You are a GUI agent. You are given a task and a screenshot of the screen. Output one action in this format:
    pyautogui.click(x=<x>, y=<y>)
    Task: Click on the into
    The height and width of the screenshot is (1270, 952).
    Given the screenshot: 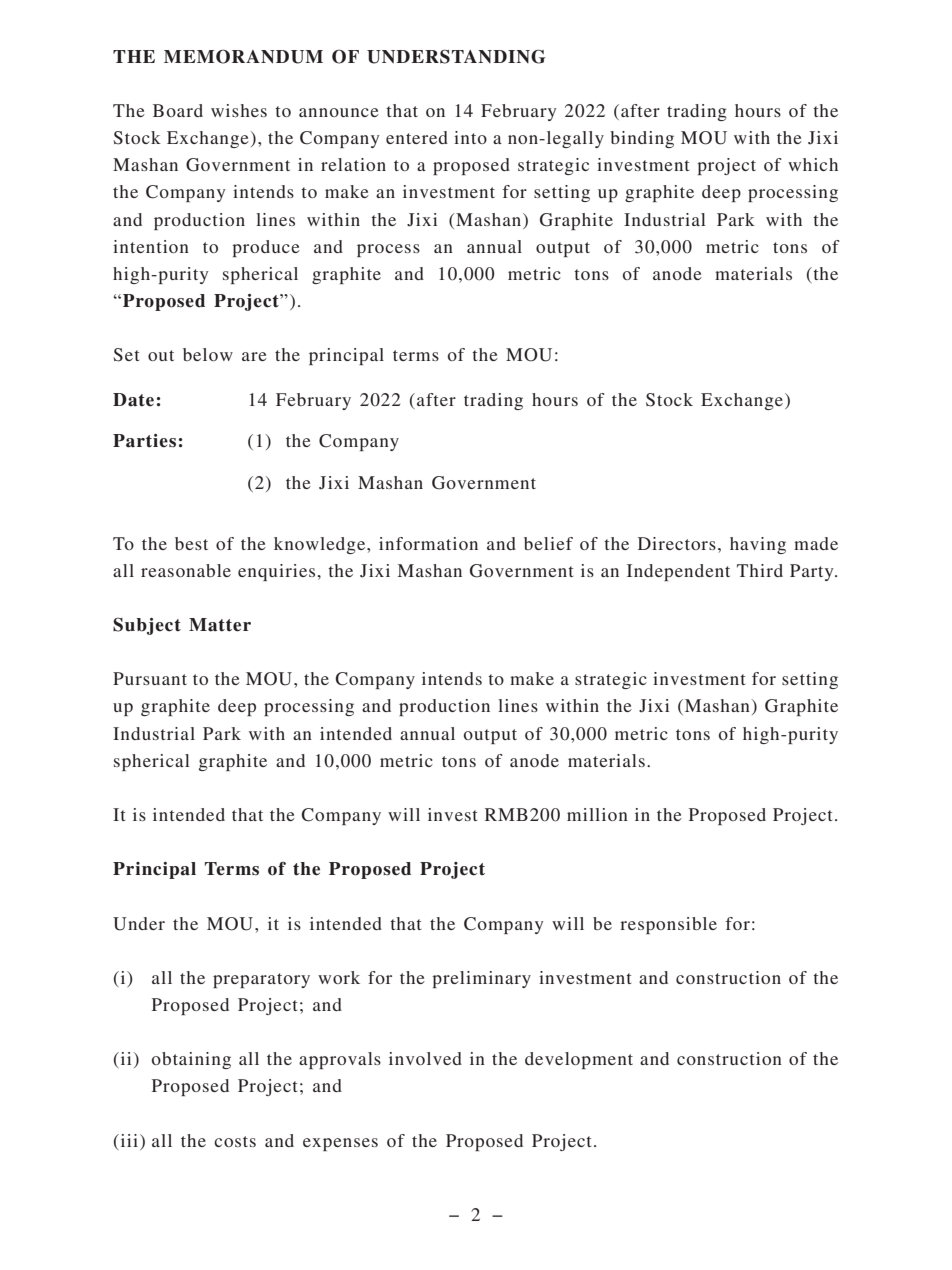 What is the action you would take?
    pyautogui.click(x=470, y=137)
